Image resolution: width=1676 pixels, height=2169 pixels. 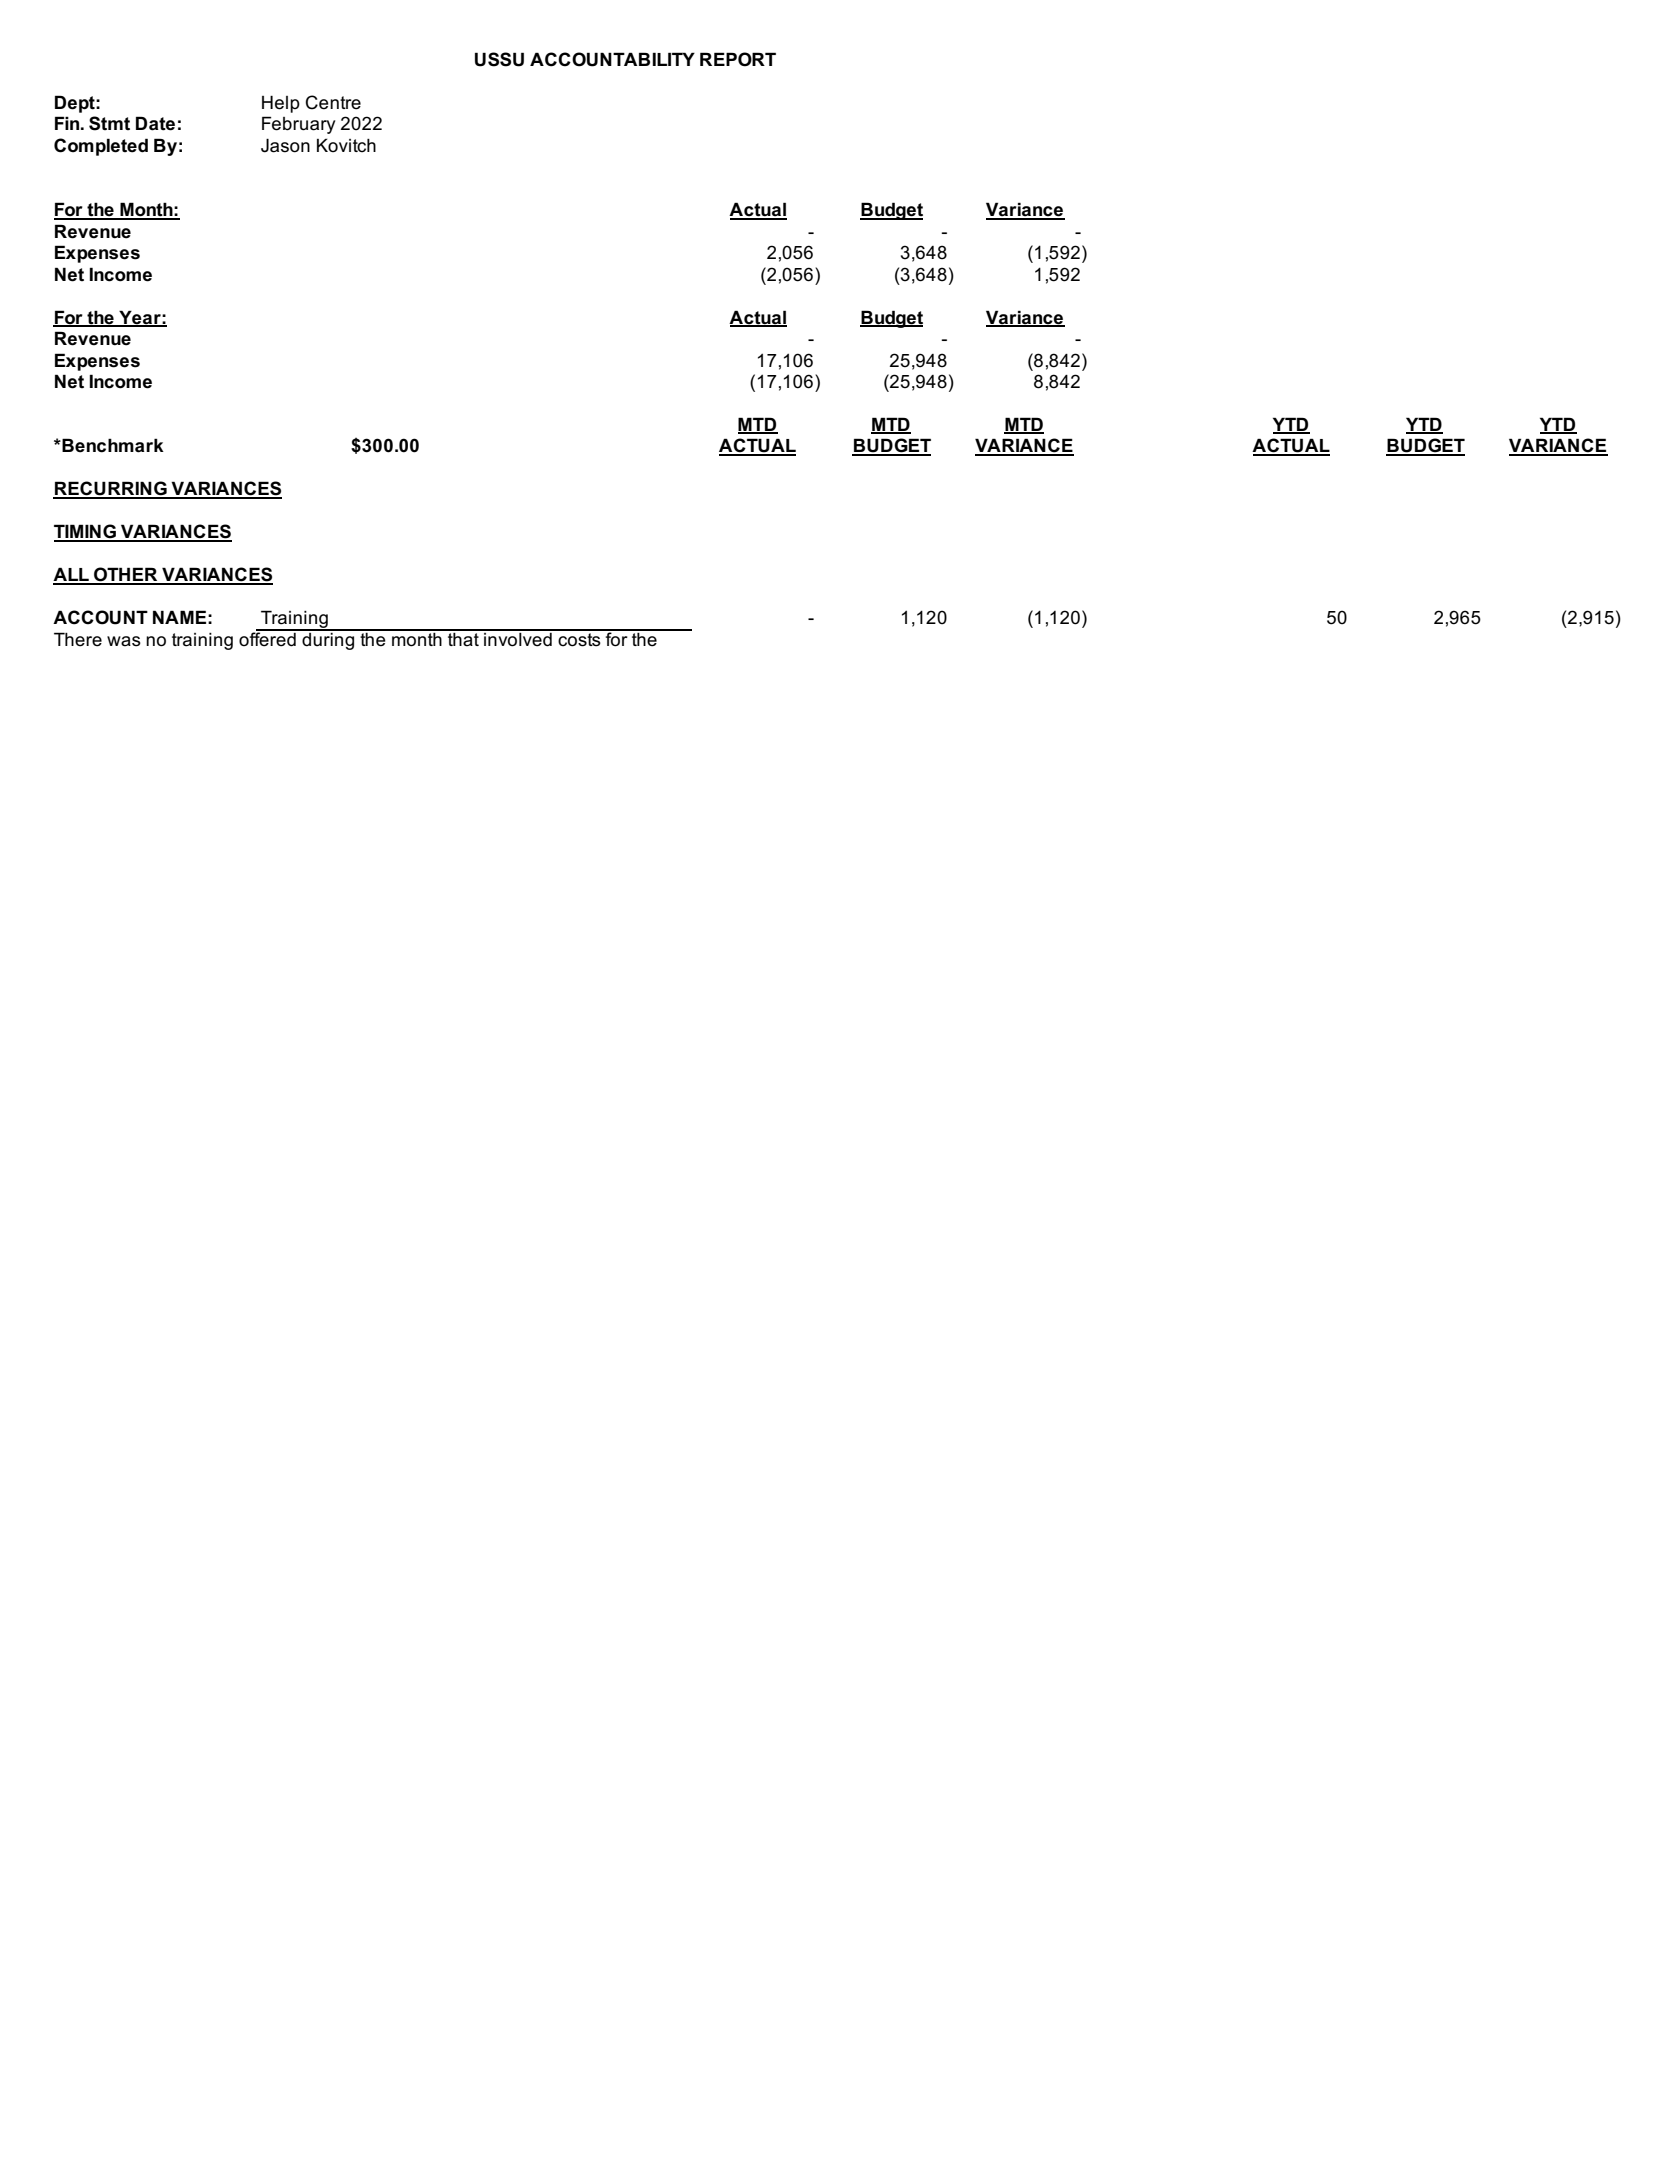 What do you see at coordinates (112, 445) in the page?
I see `Benchmark` at bounding box center [112, 445].
